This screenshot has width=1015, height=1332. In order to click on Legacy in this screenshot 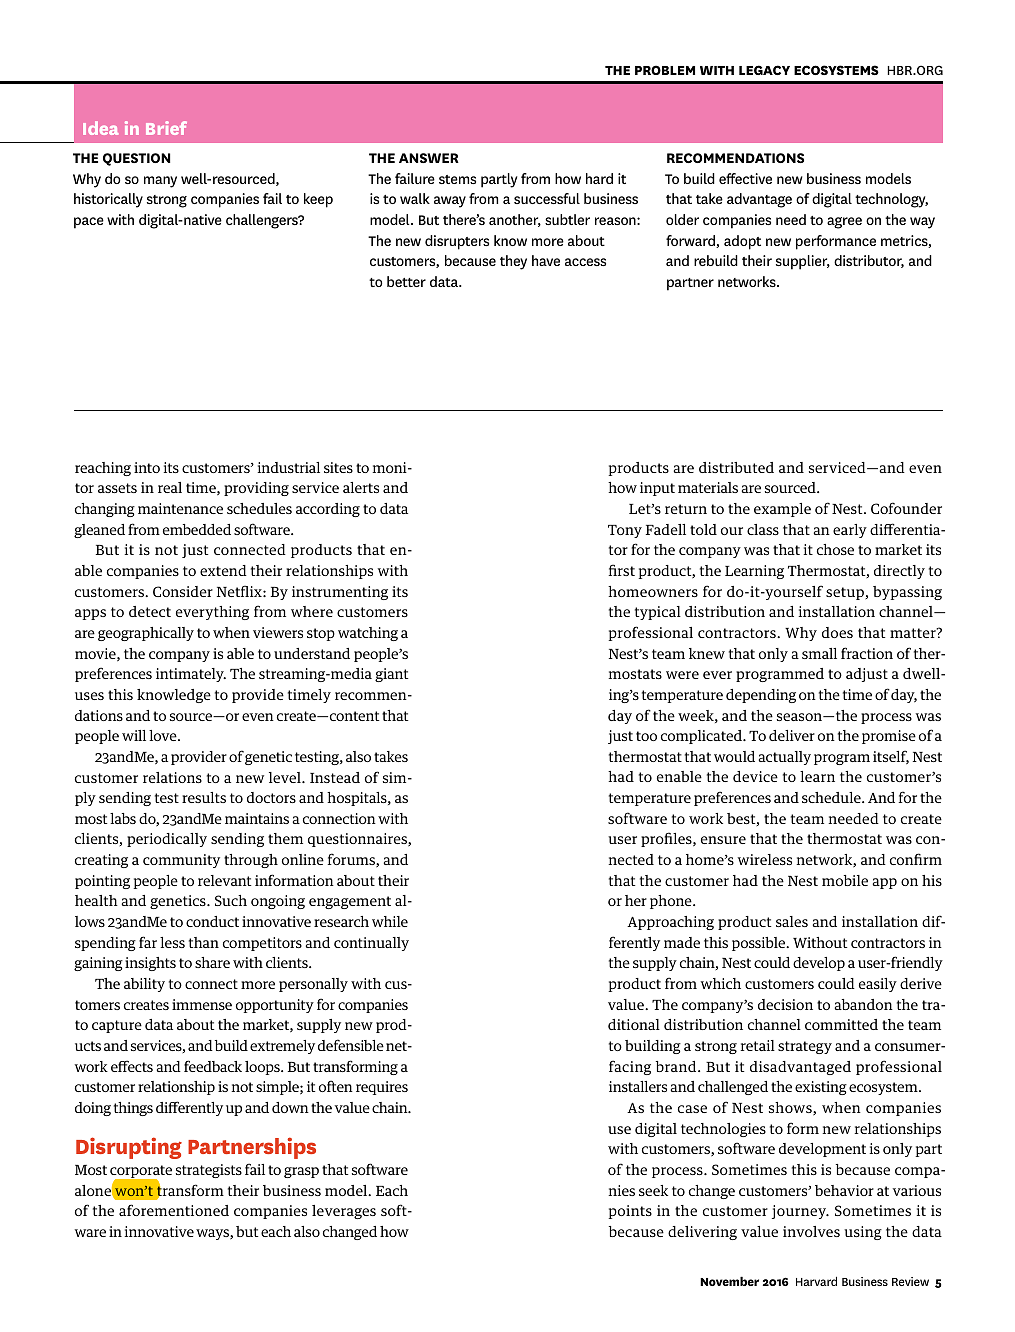, I will do `click(764, 70)`.
